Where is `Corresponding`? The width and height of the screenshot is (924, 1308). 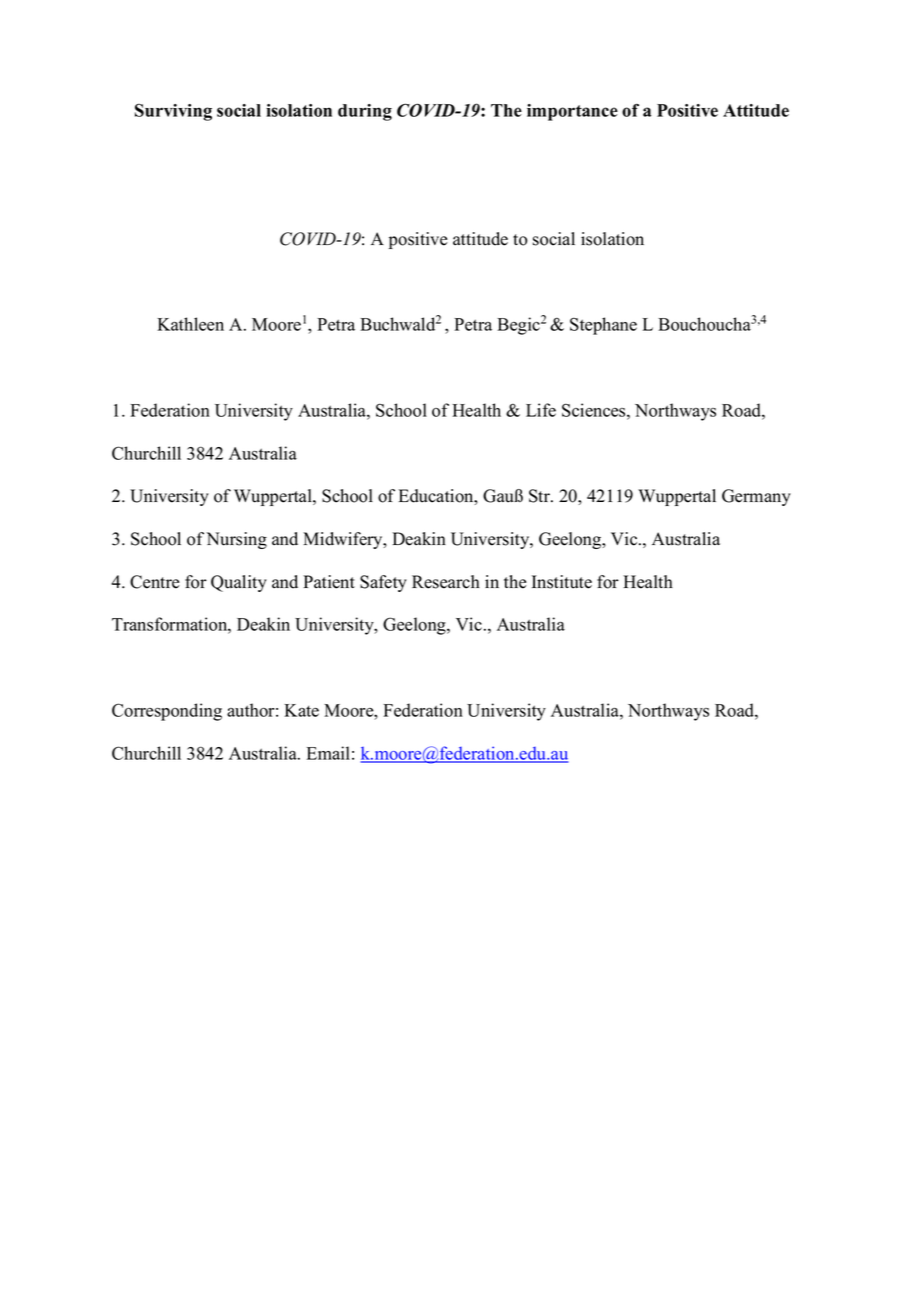
Corresponding is located at coordinates (167, 712).
